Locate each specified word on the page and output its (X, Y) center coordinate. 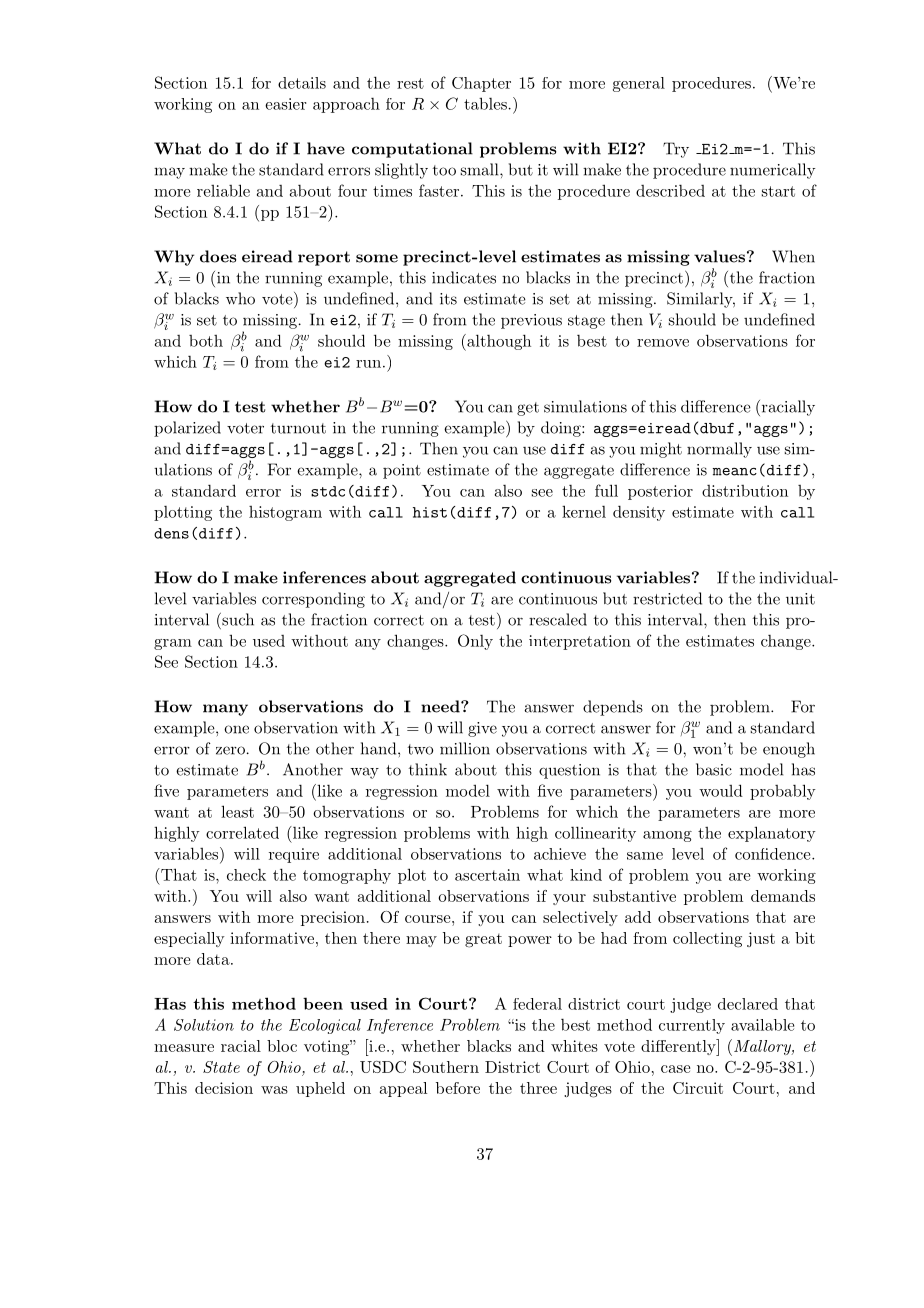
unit (800, 599)
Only (475, 642)
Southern (446, 1067)
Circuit (698, 1088)
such (237, 619)
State (221, 1067)
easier (286, 104)
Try (676, 150)
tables (485, 103)
